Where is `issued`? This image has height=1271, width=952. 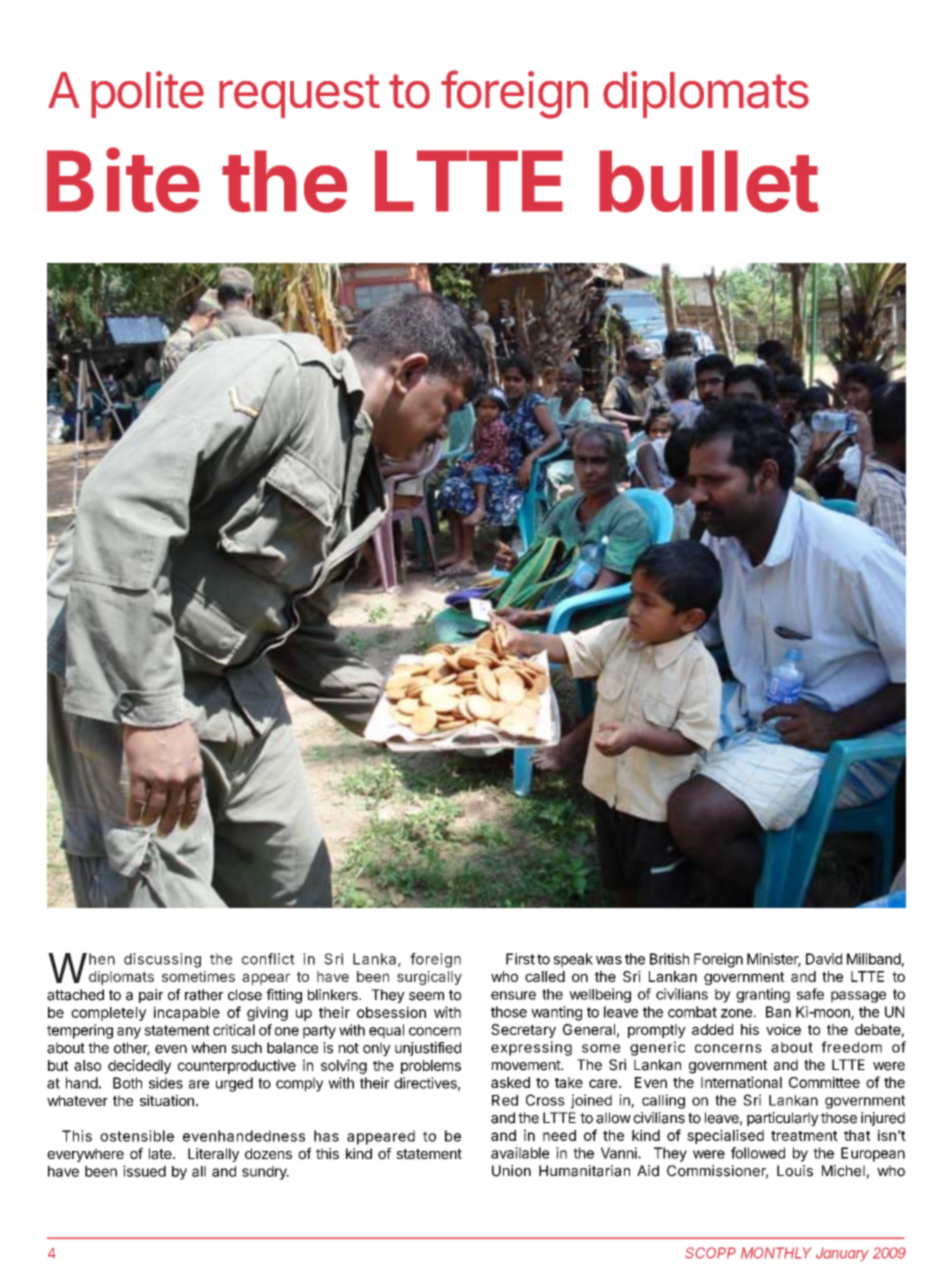 issued is located at coordinates (144, 1171).
